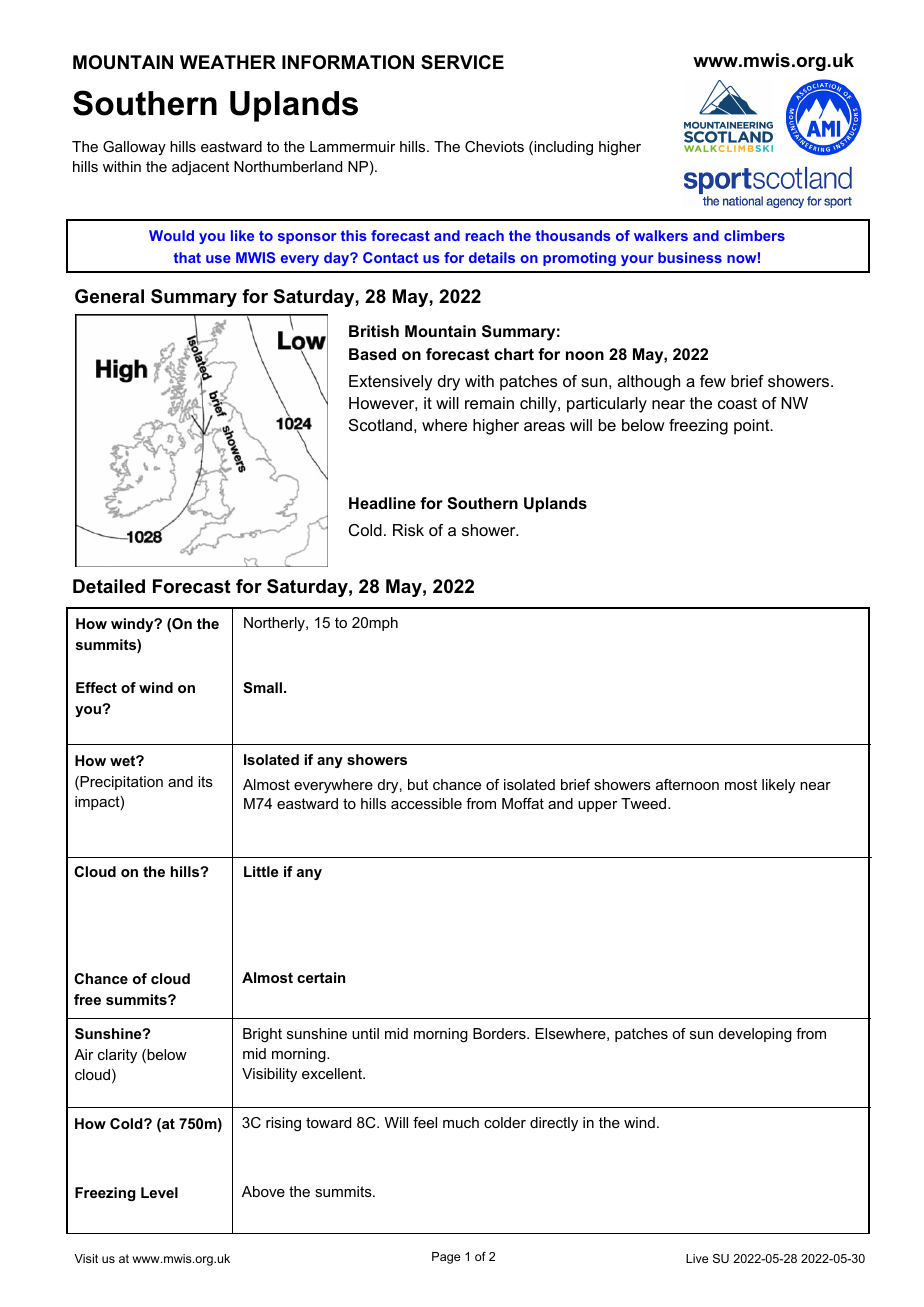  What do you see at coordinates (755, 1035) in the screenshot?
I see `developing` at bounding box center [755, 1035].
